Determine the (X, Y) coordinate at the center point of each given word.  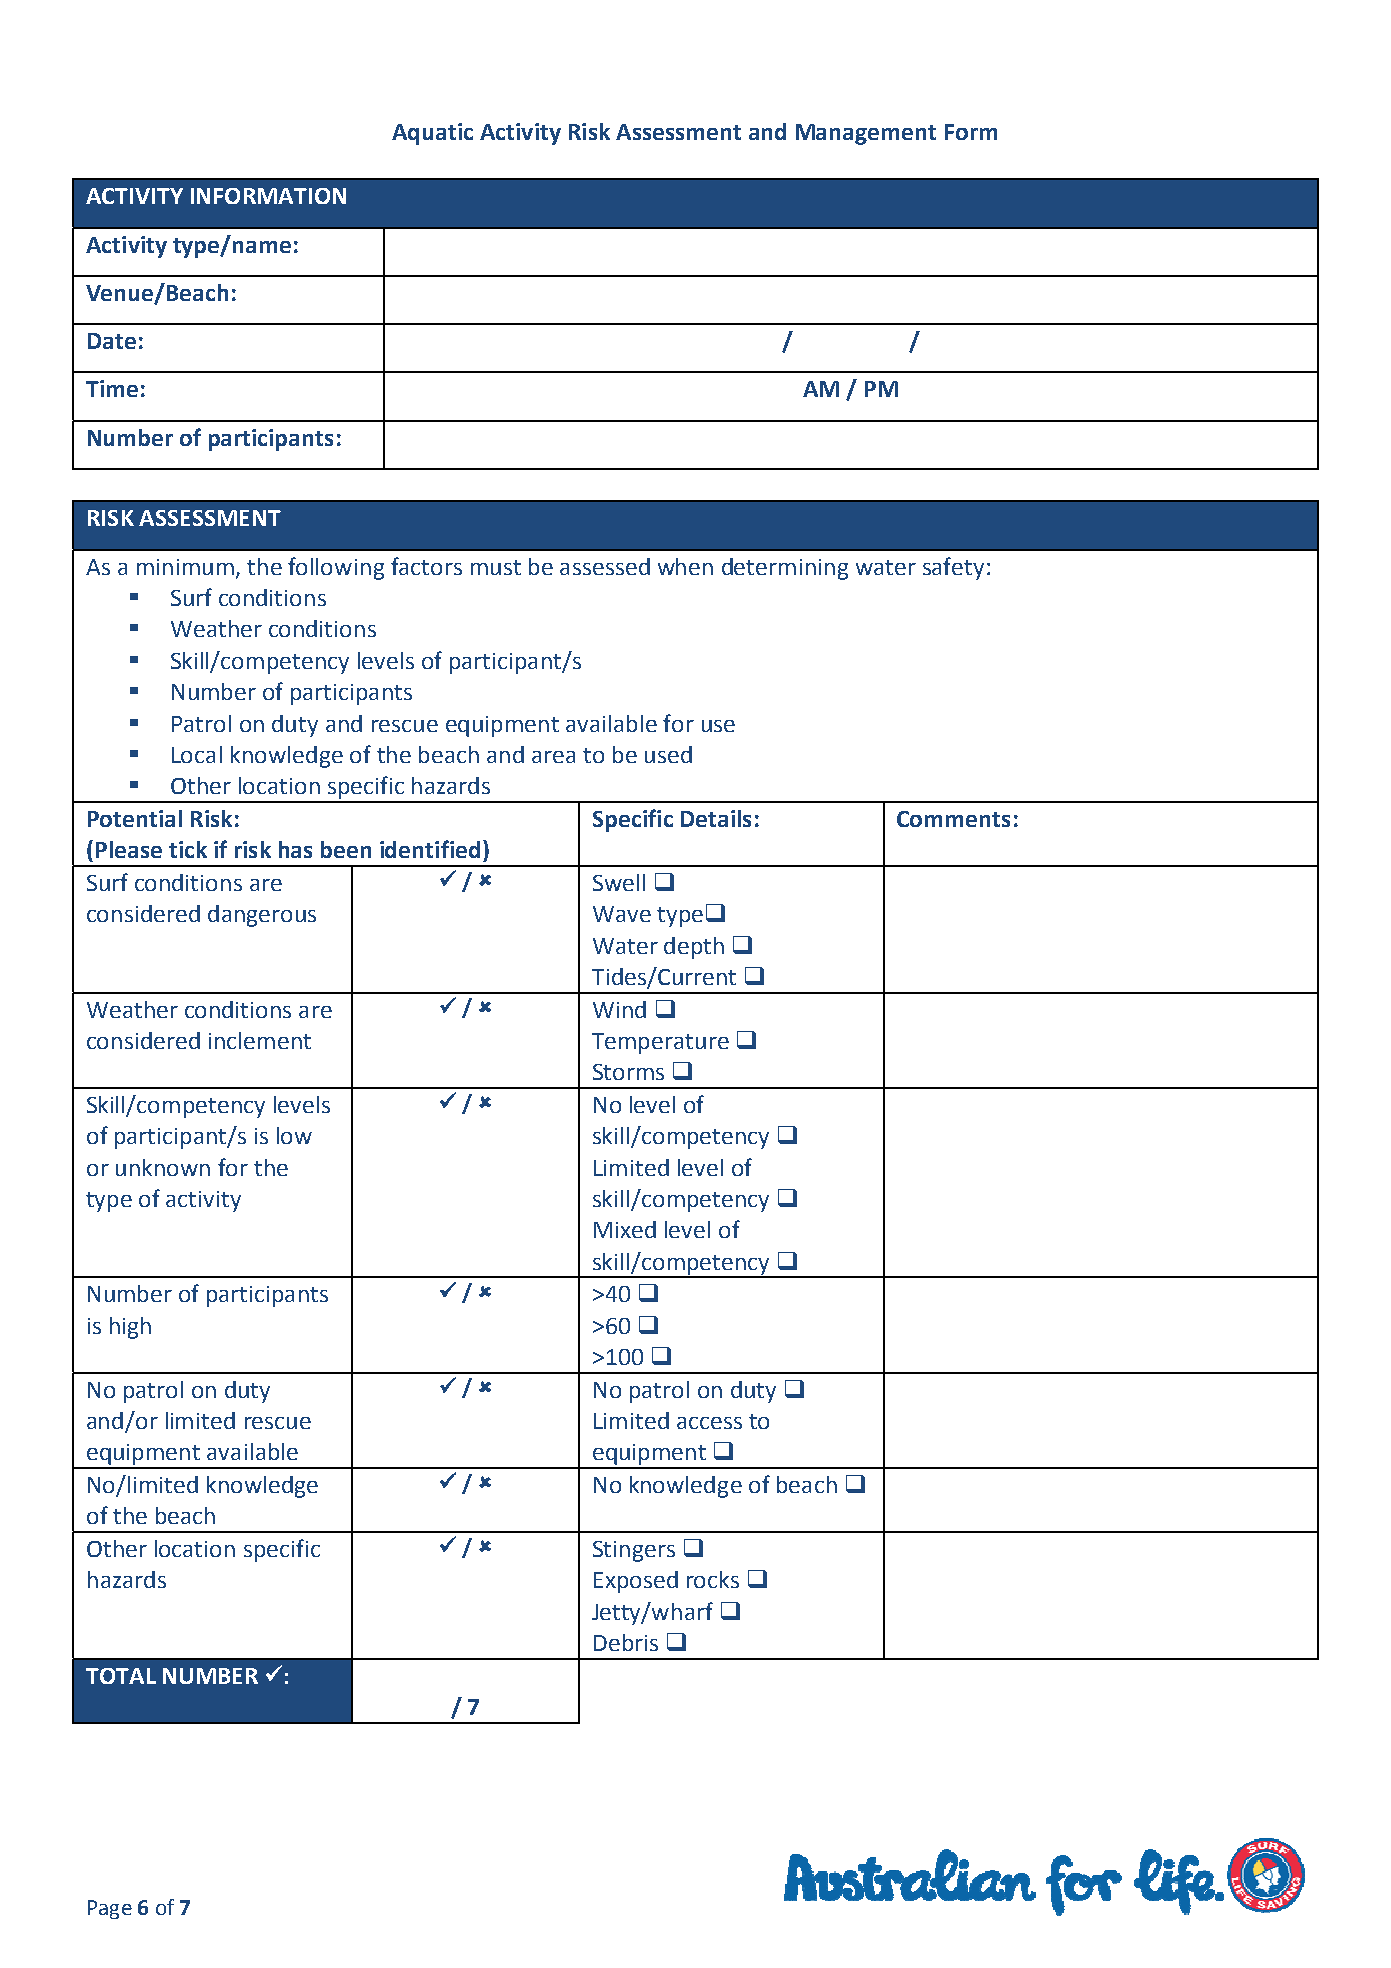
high (130, 1328)
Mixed (625, 1229)
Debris (626, 1642)
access (709, 1423)
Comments (953, 819)
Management (866, 134)
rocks (713, 1579)
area (553, 757)
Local (197, 754)
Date (112, 341)
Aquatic (432, 134)
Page (110, 1909)
